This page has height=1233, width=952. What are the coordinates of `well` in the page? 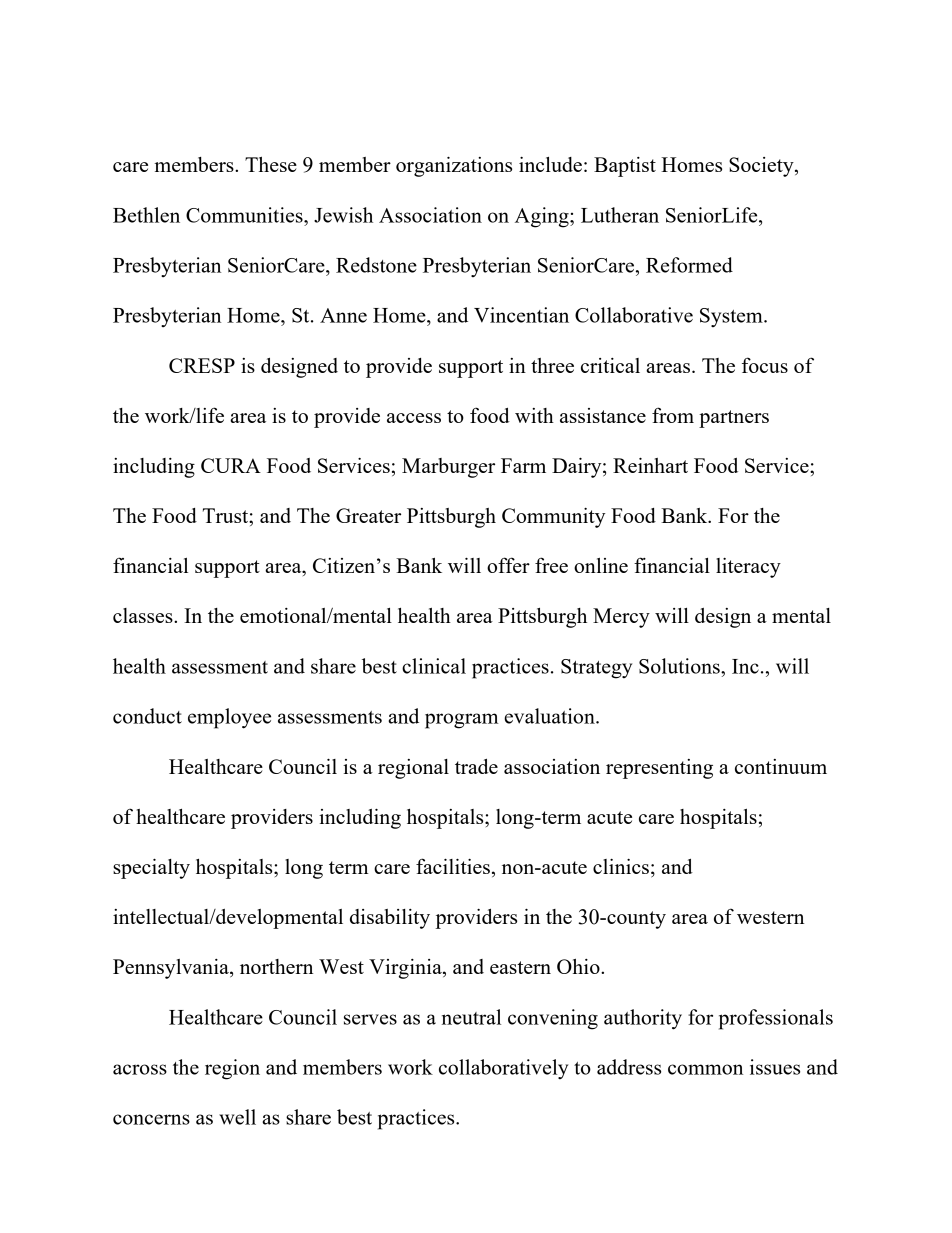 It's located at (237, 1117).
